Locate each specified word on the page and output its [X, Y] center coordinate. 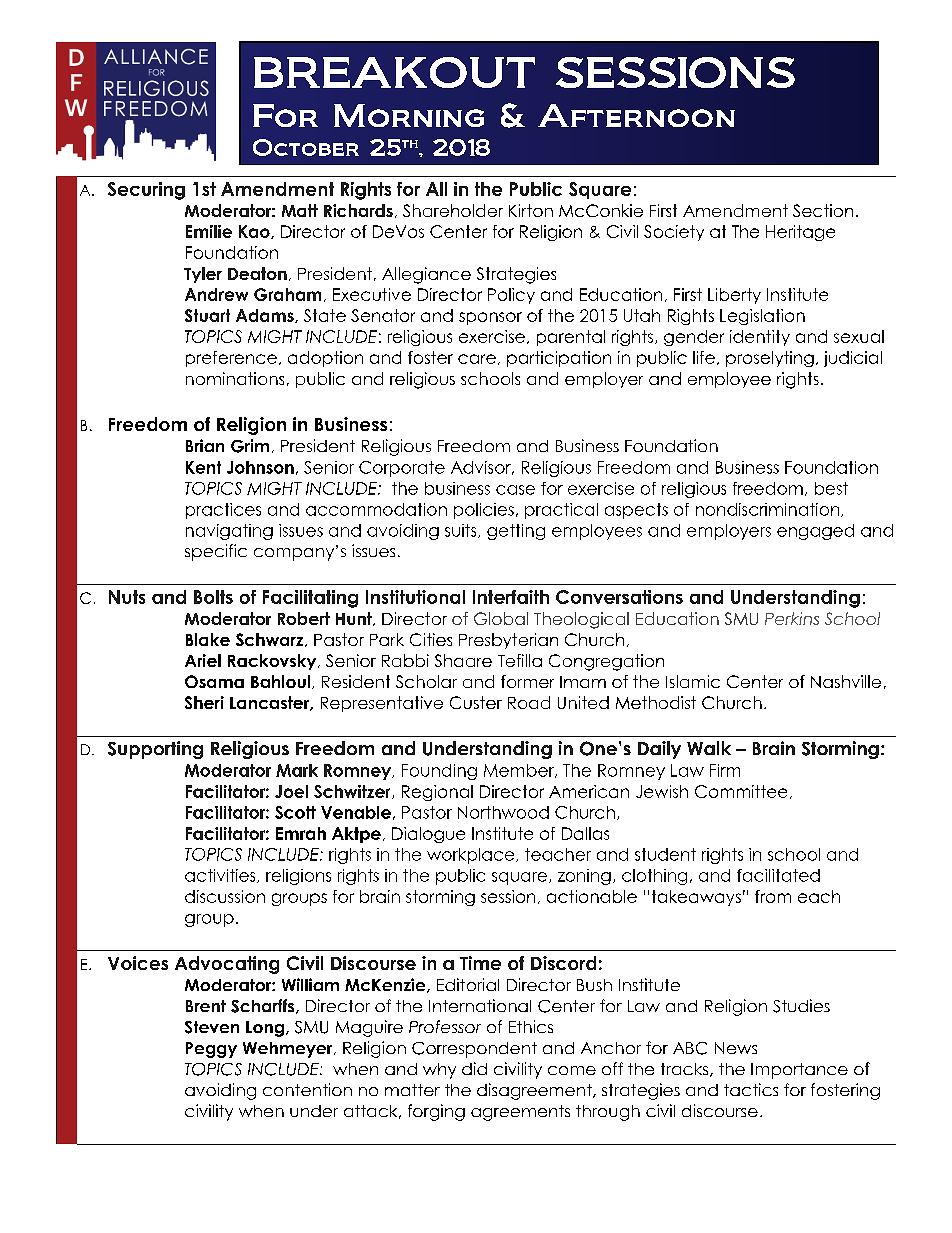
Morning [409, 115]
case [515, 490]
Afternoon [636, 115]
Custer [476, 702]
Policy [511, 296]
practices [223, 511]
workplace [472, 856]
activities [221, 876]
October [306, 147]
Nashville [846, 681]
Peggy [211, 1050]
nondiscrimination [769, 510]
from [773, 896]
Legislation [762, 317]
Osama [214, 681]
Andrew [216, 294]
